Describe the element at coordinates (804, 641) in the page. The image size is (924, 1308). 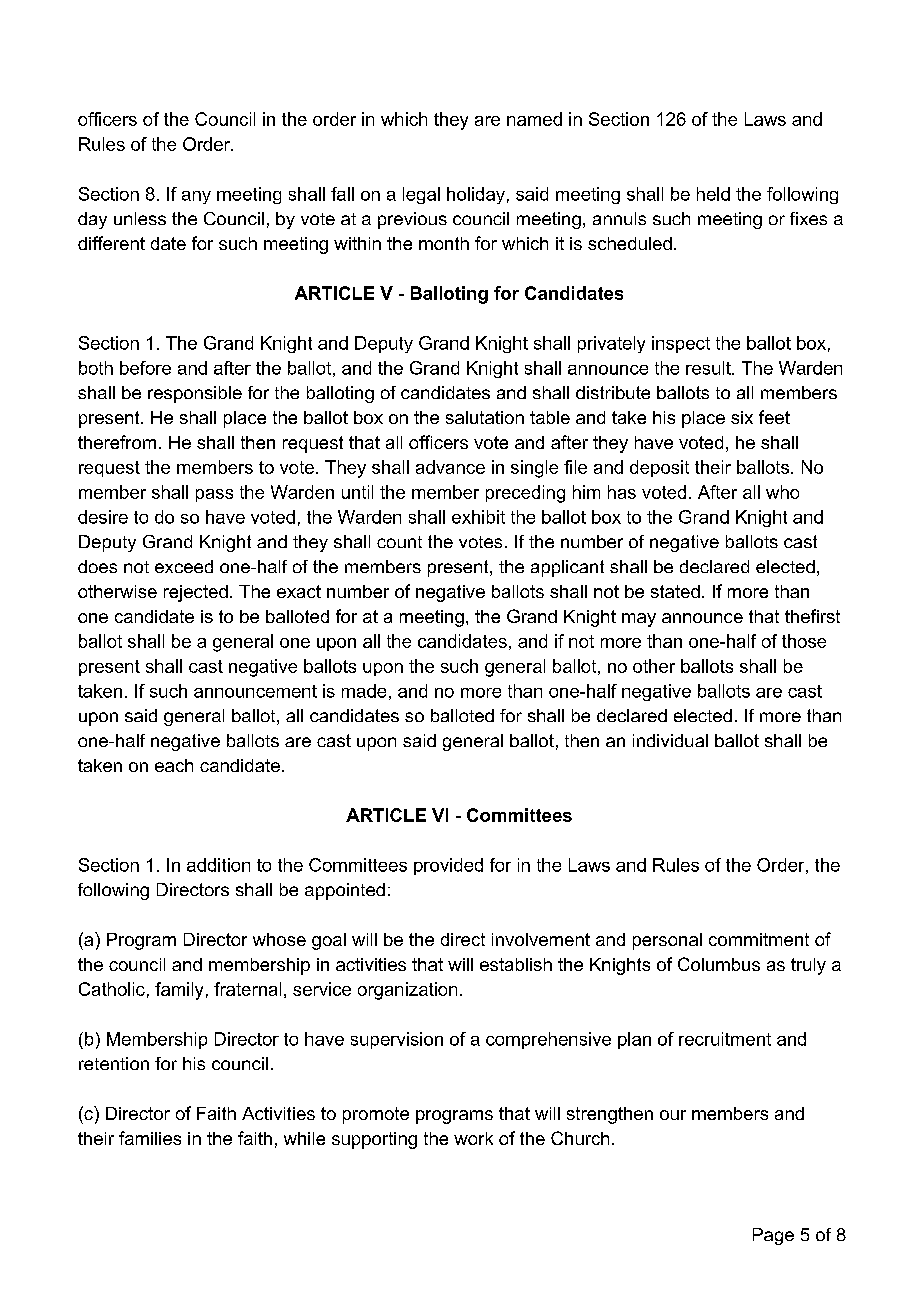
I see `those` at that location.
